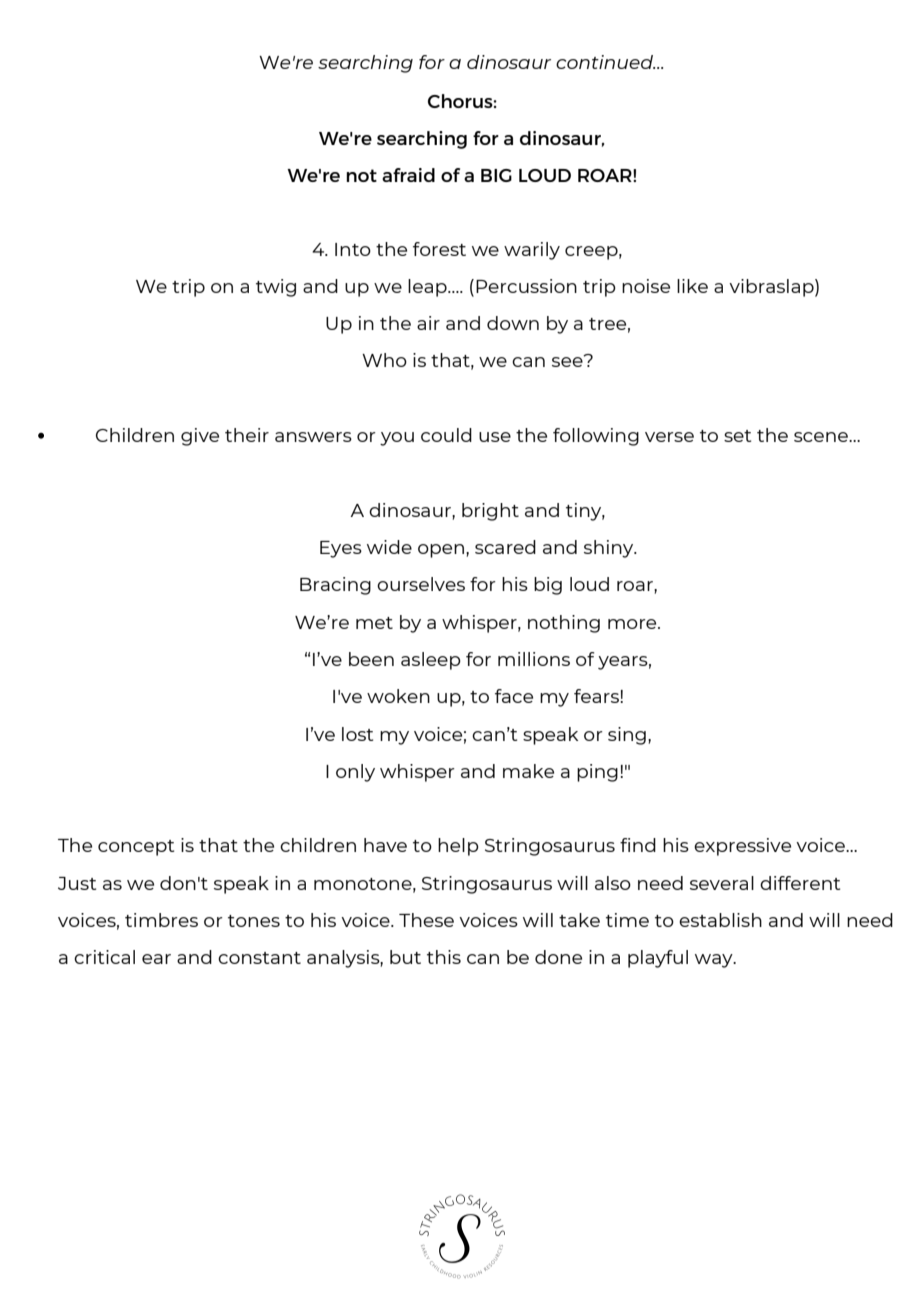  What do you see at coordinates (605, 62) in the screenshot?
I see `continued` at bounding box center [605, 62].
